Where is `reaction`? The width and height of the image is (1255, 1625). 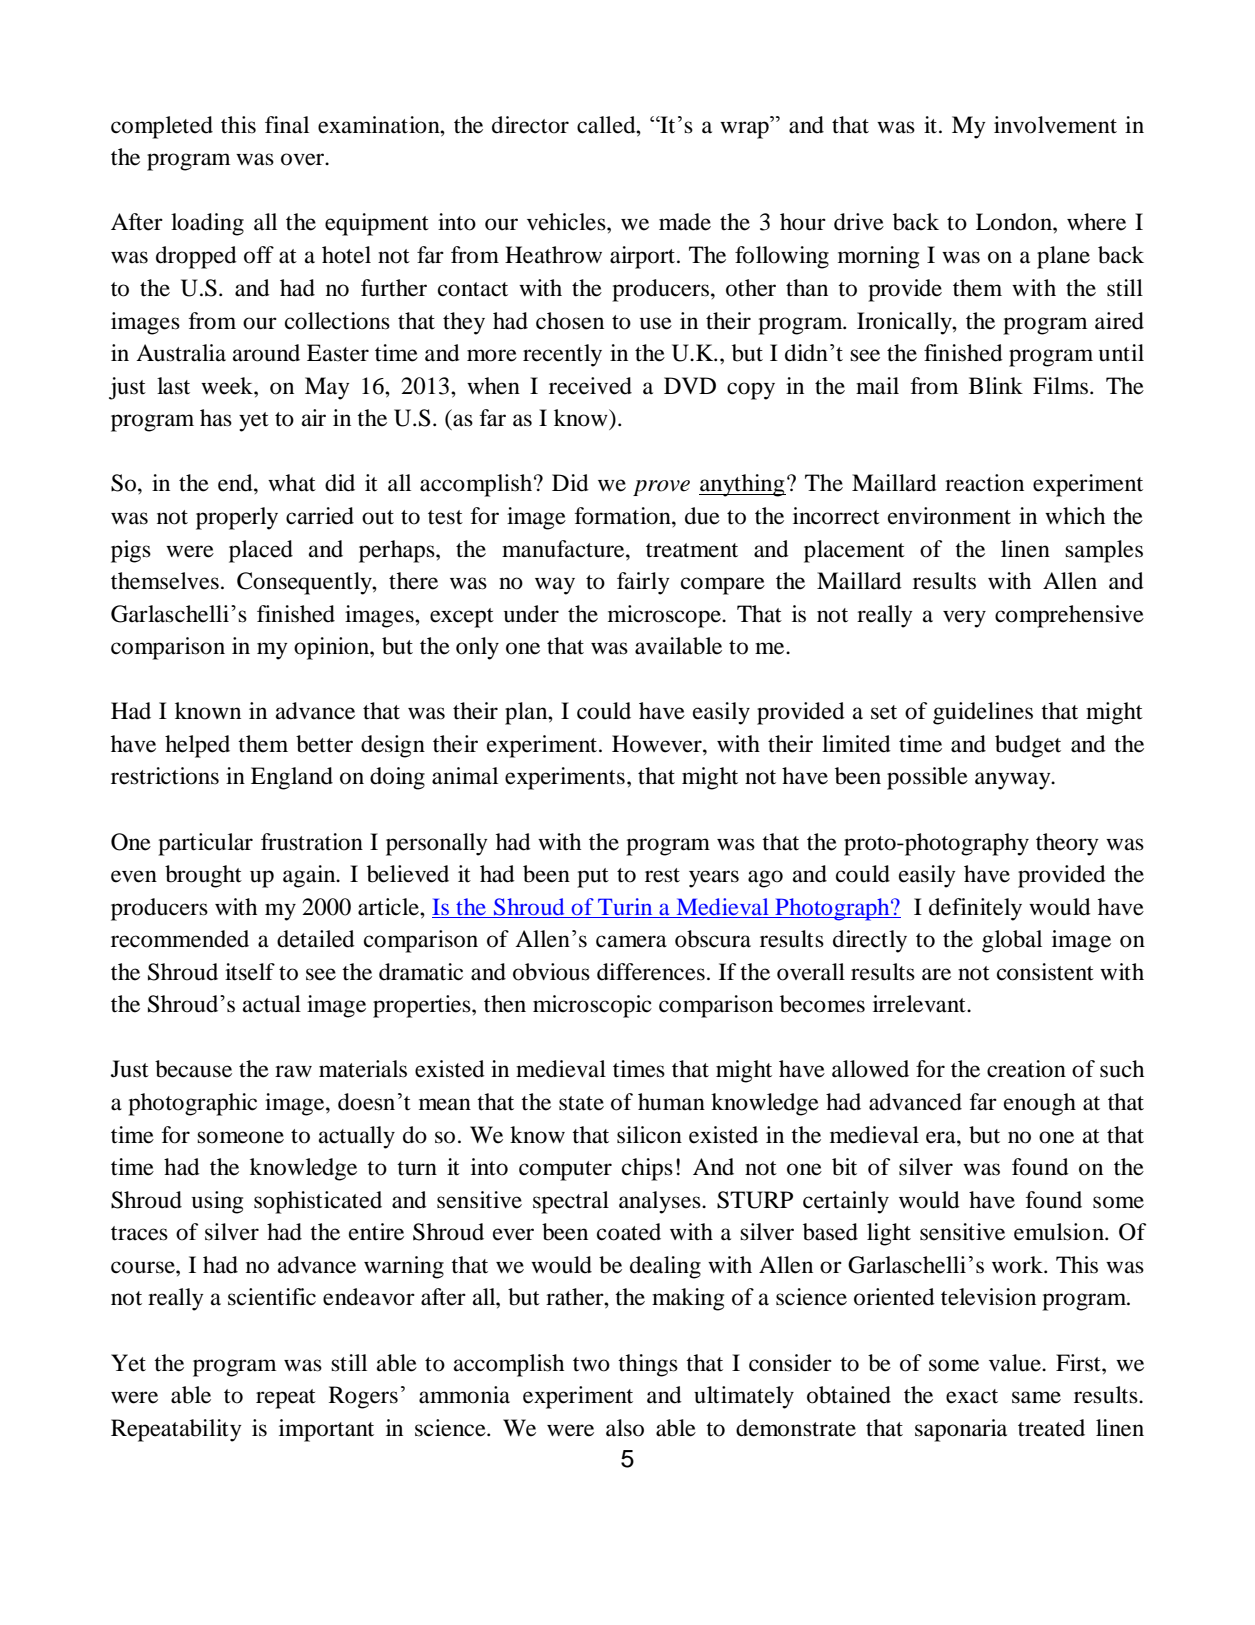 reaction is located at coordinates (984, 483).
